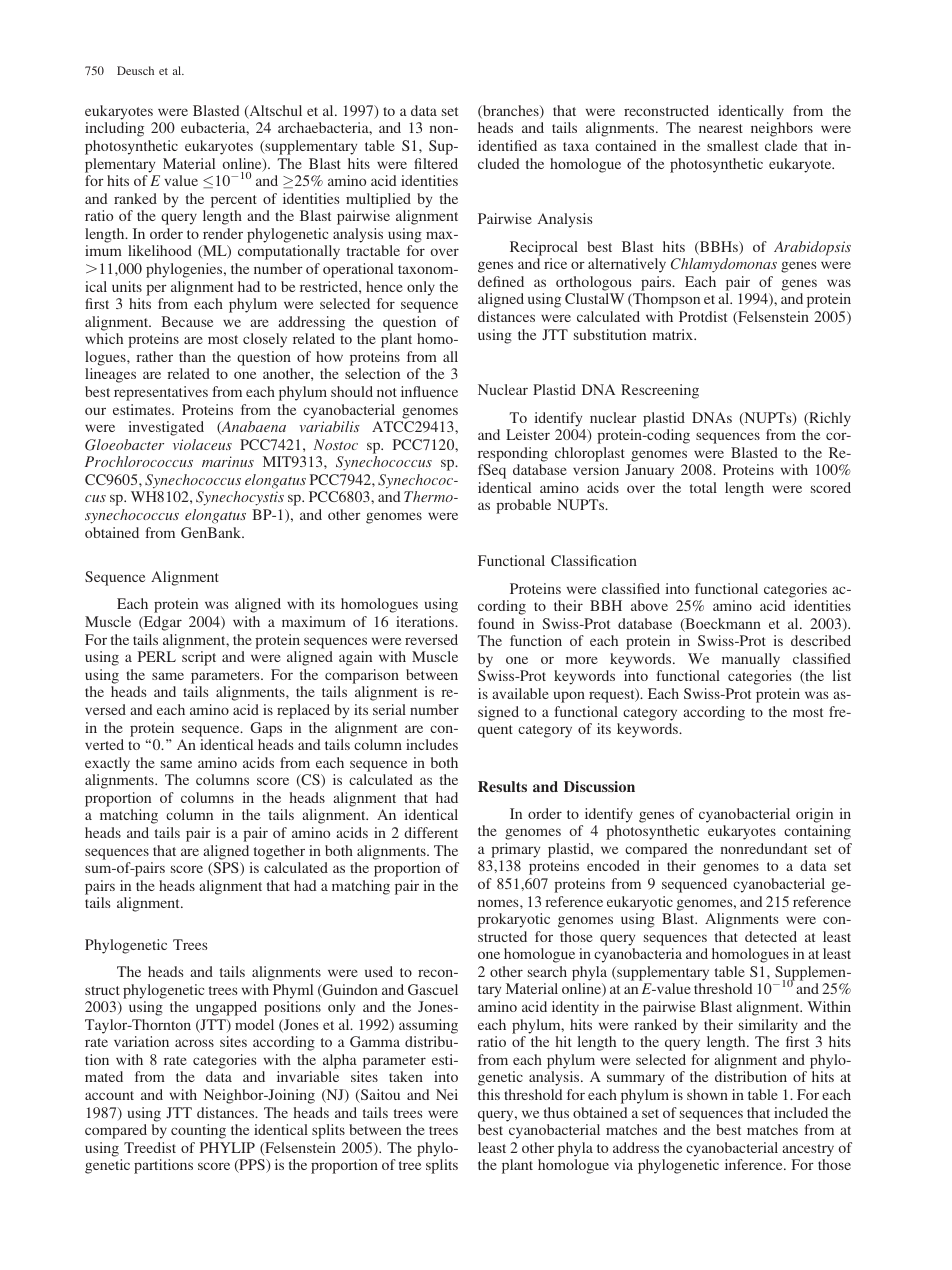 This screenshot has width=952, height=1270. Describe the element at coordinates (732, 145) in the screenshot. I see `smallest` at that location.
